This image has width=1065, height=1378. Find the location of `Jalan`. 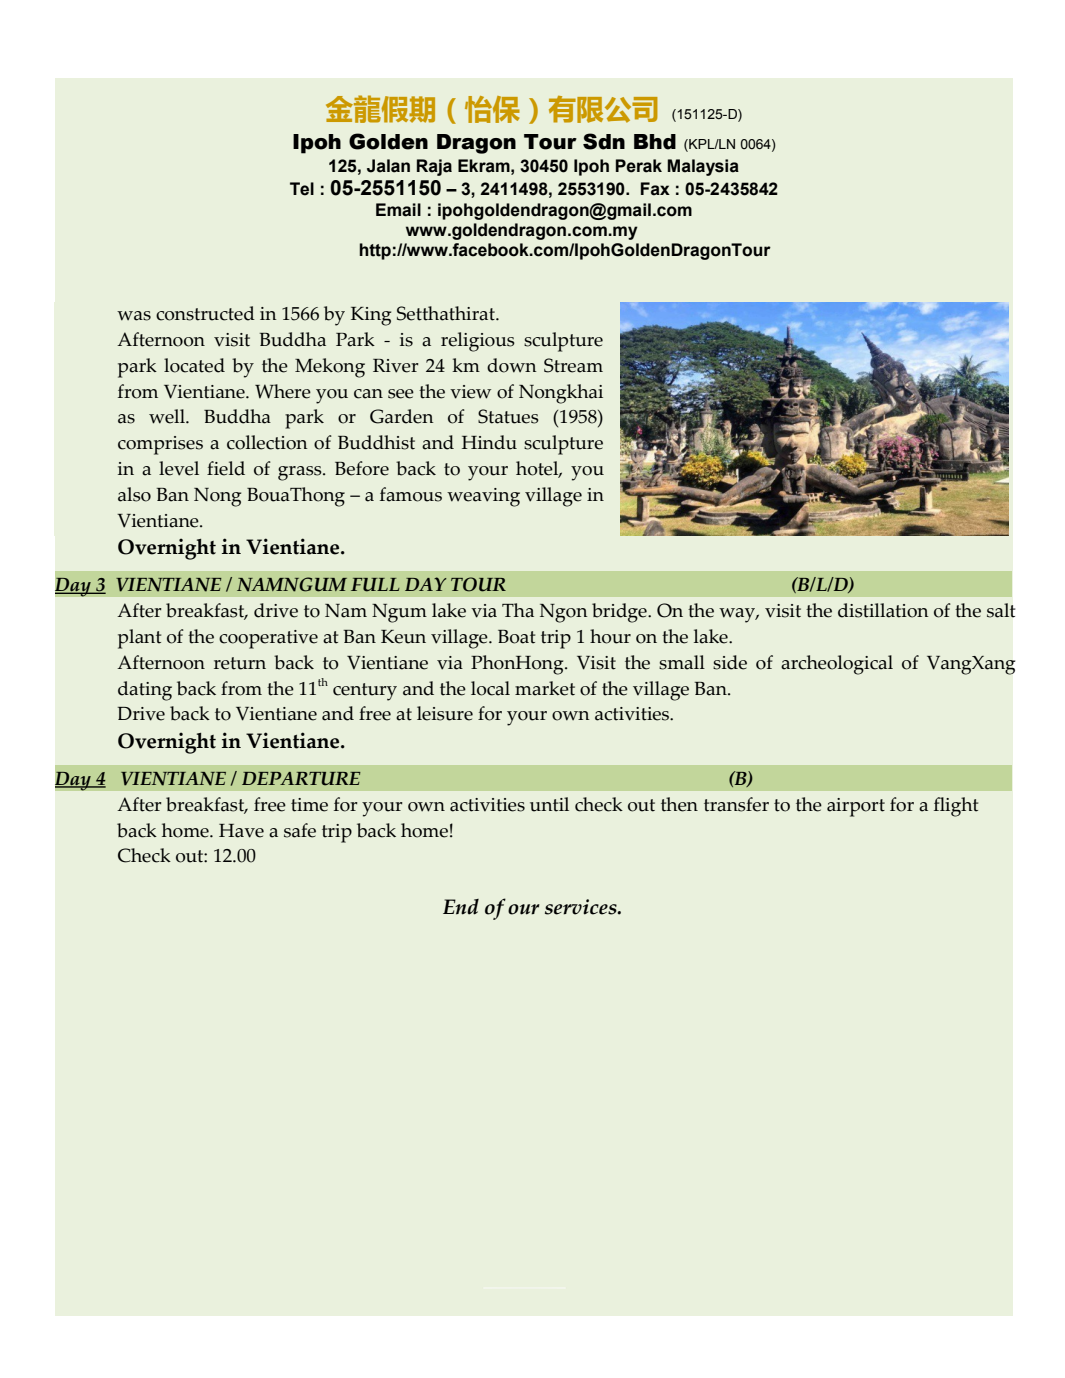

Jalan is located at coordinates (388, 166).
